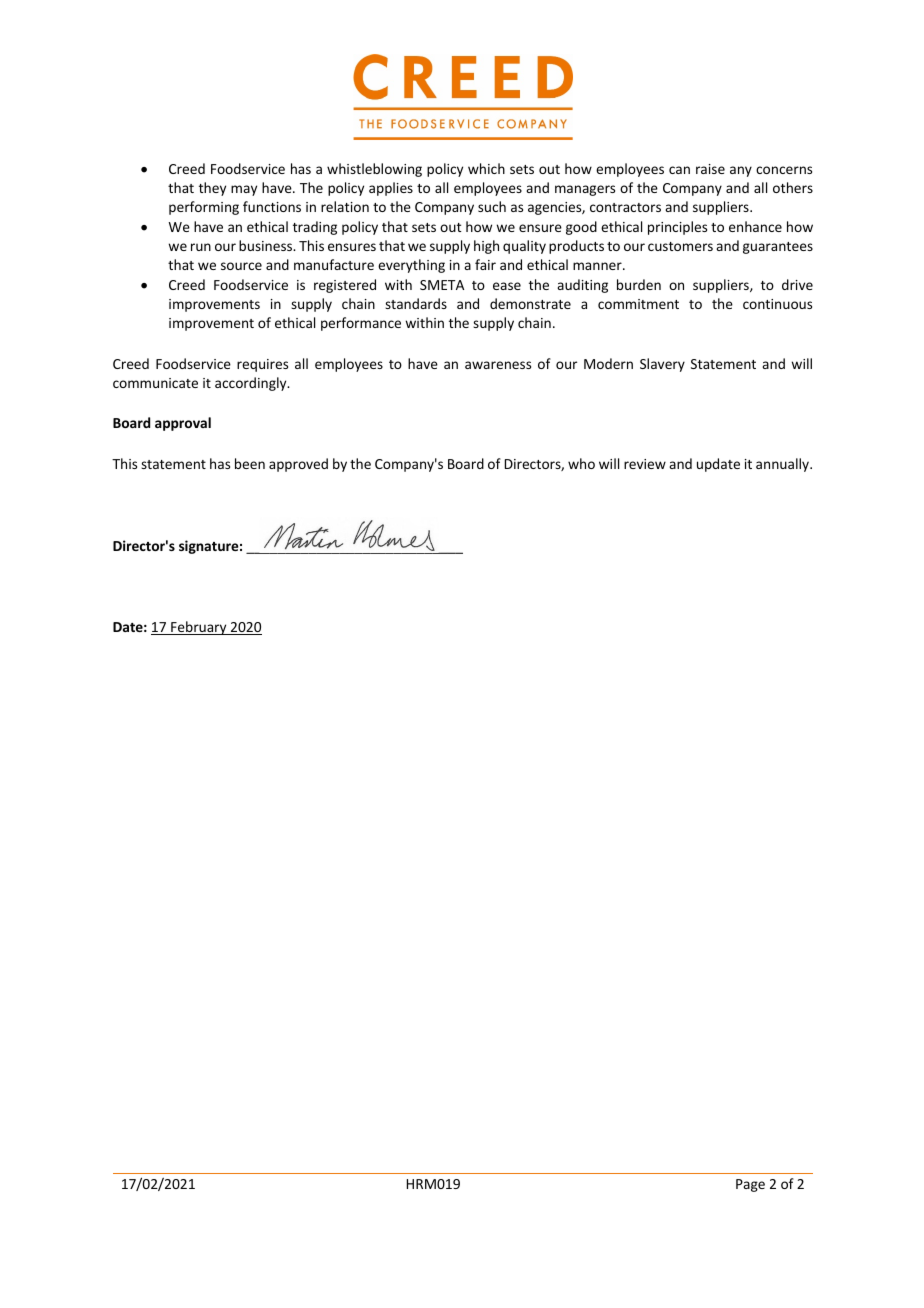 This image has height=1308, width=924. Describe the element at coordinates (250, 463) in the image. I see `been` at that location.
